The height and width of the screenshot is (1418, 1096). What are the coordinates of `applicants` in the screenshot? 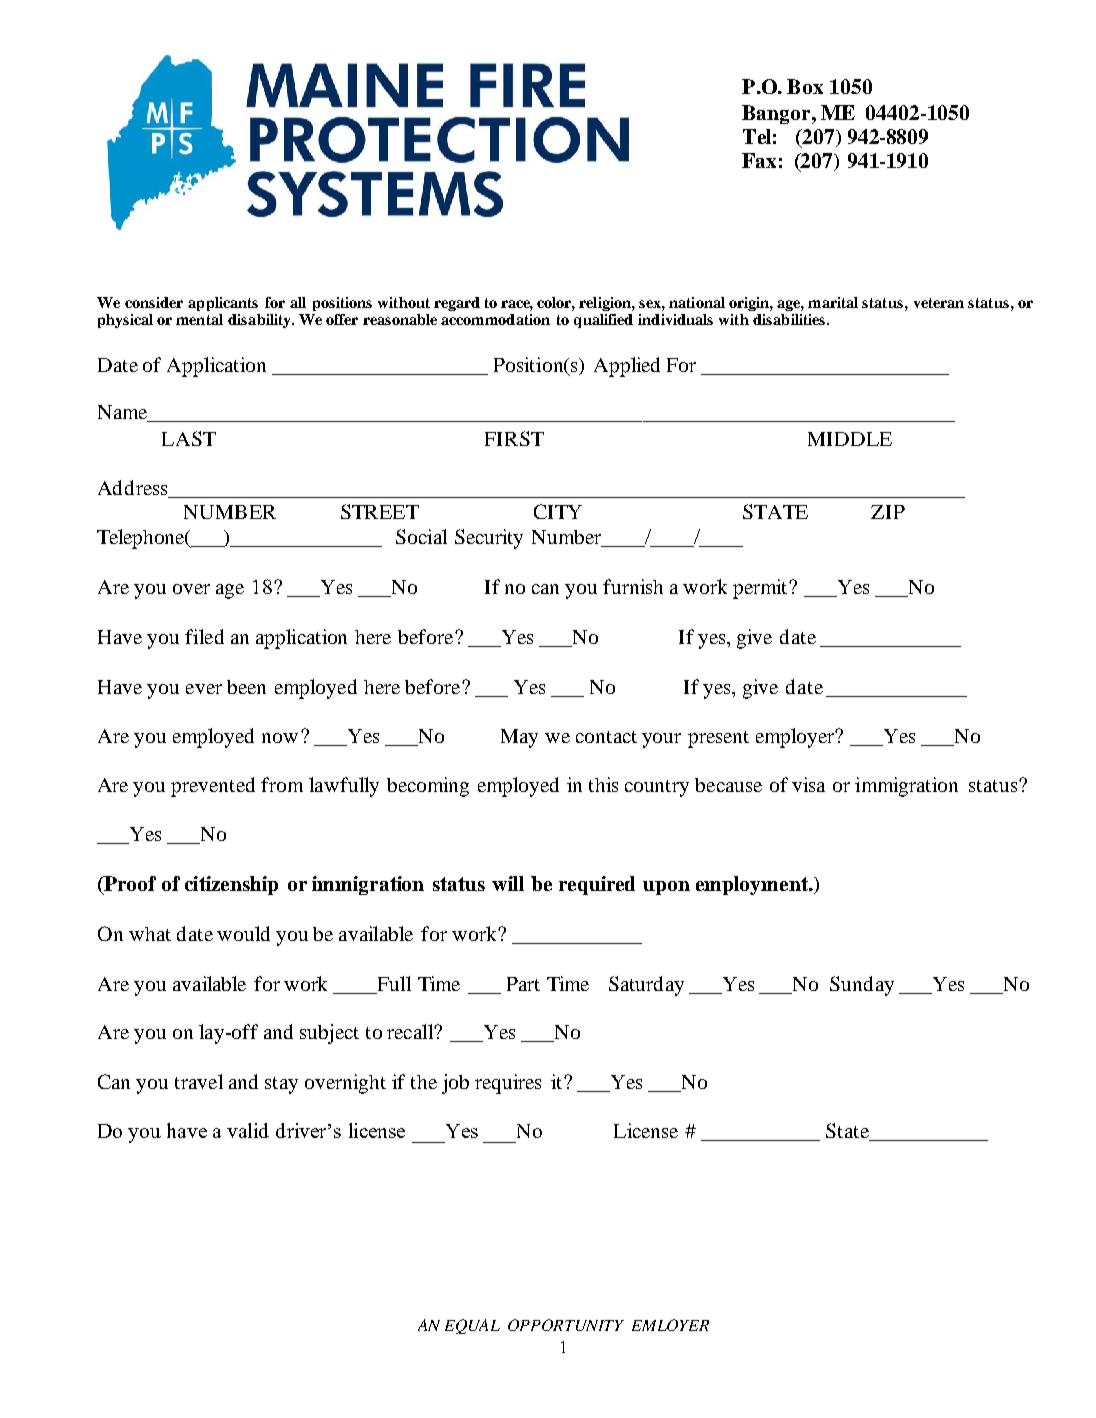 It's located at (223, 304).
